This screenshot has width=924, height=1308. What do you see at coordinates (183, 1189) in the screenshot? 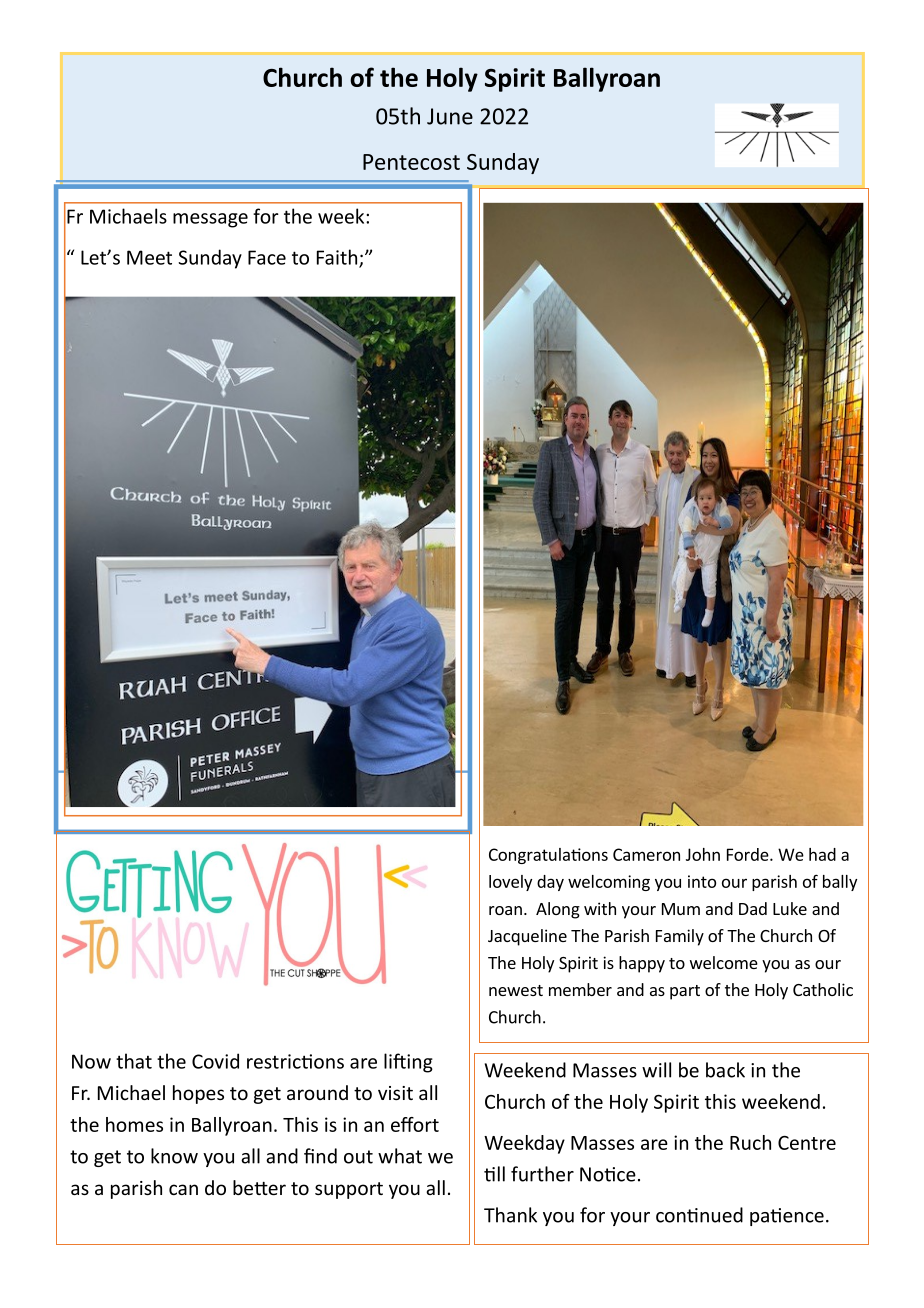
I see `can` at bounding box center [183, 1189].
